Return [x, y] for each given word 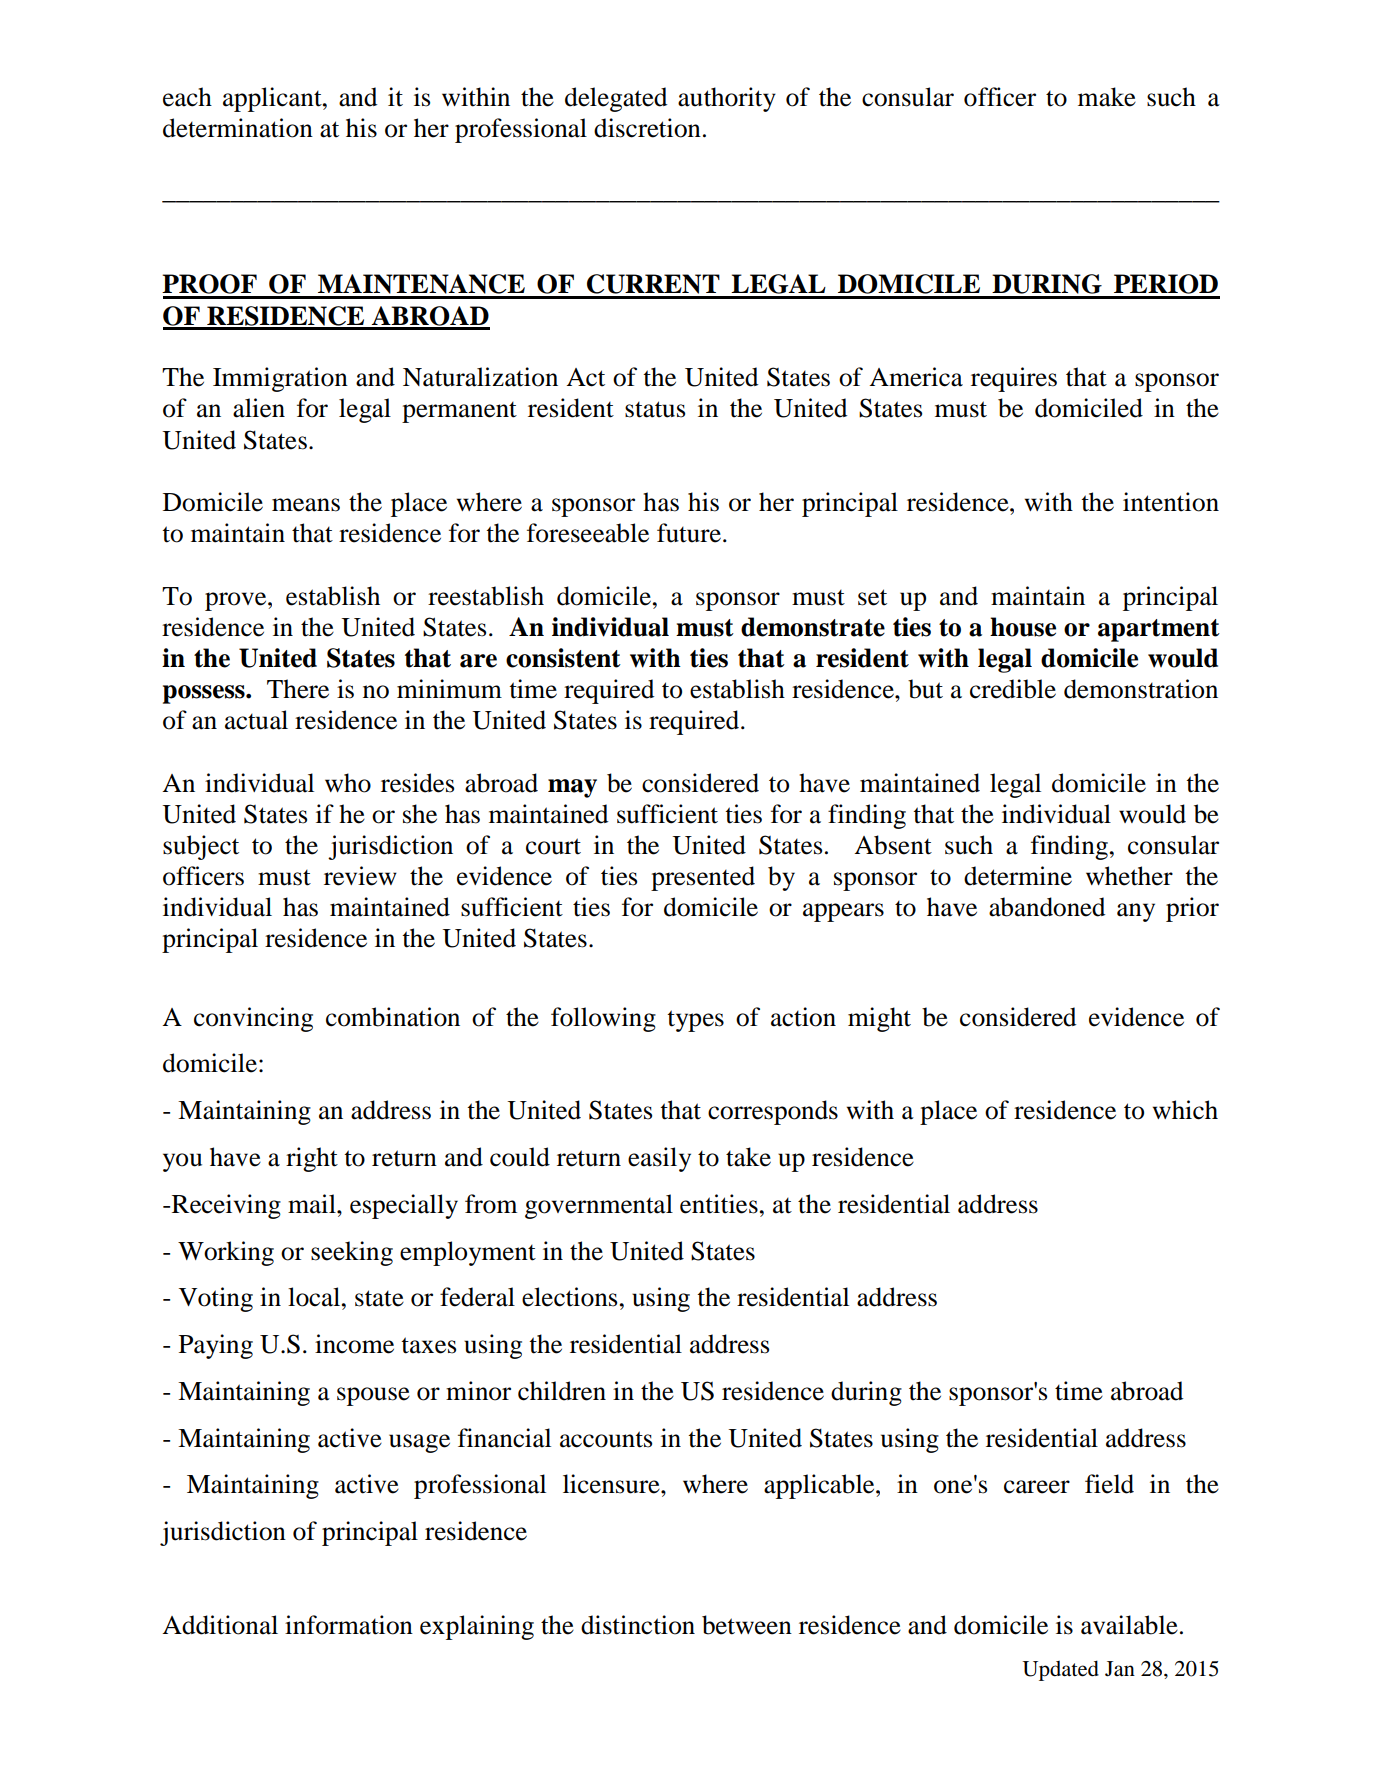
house [1023, 627]
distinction [638, 1625]
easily [659, 1159]
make [1107, 97]
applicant [273, 99]
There [298, 689]
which [1185, 1110]
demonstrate [813, 627]
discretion [647, 128]
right [312, 1159]
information [349, 1625]
